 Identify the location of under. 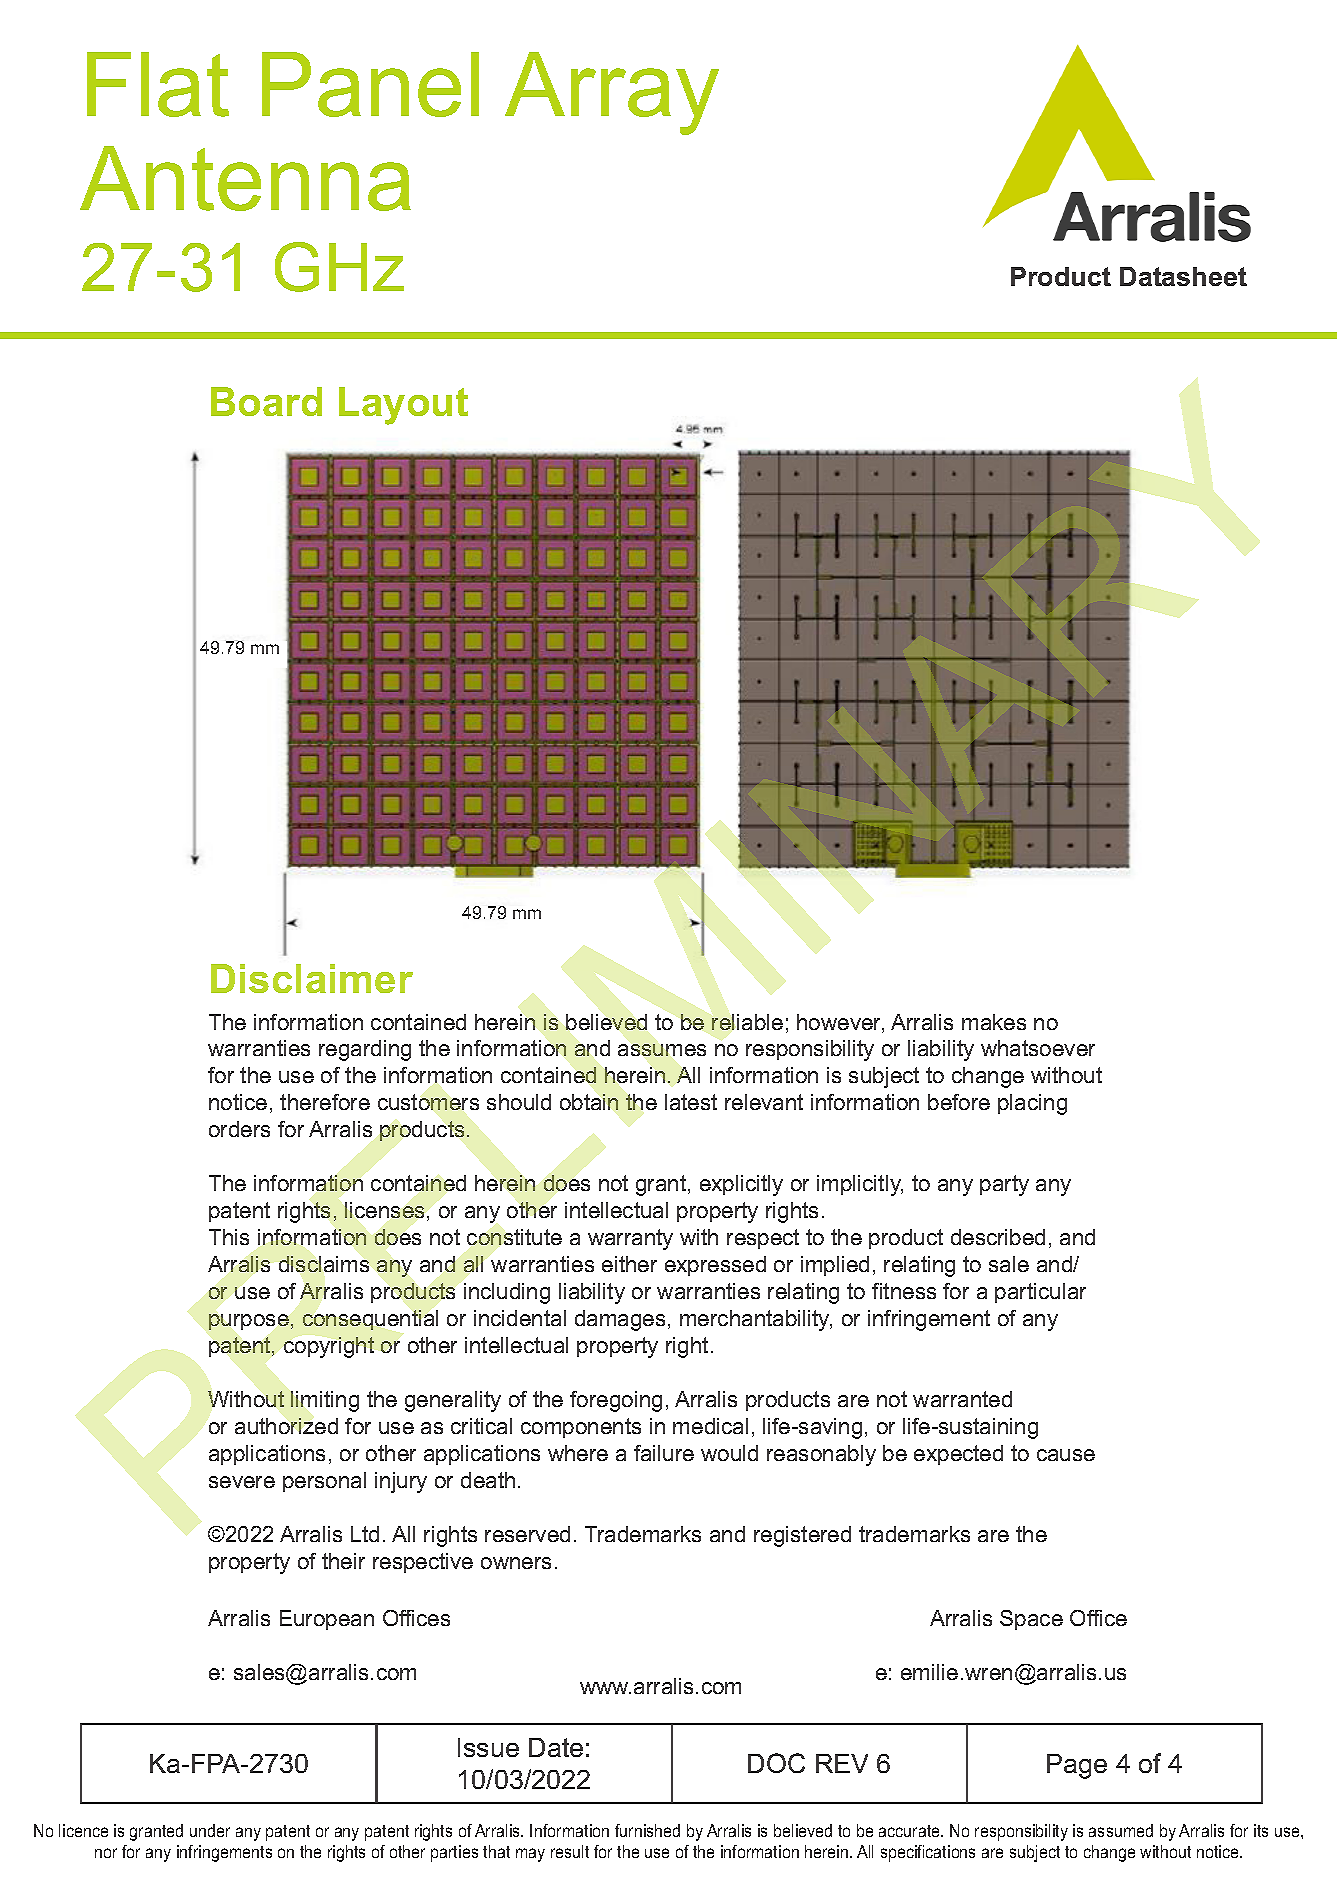
(210, 1830).
